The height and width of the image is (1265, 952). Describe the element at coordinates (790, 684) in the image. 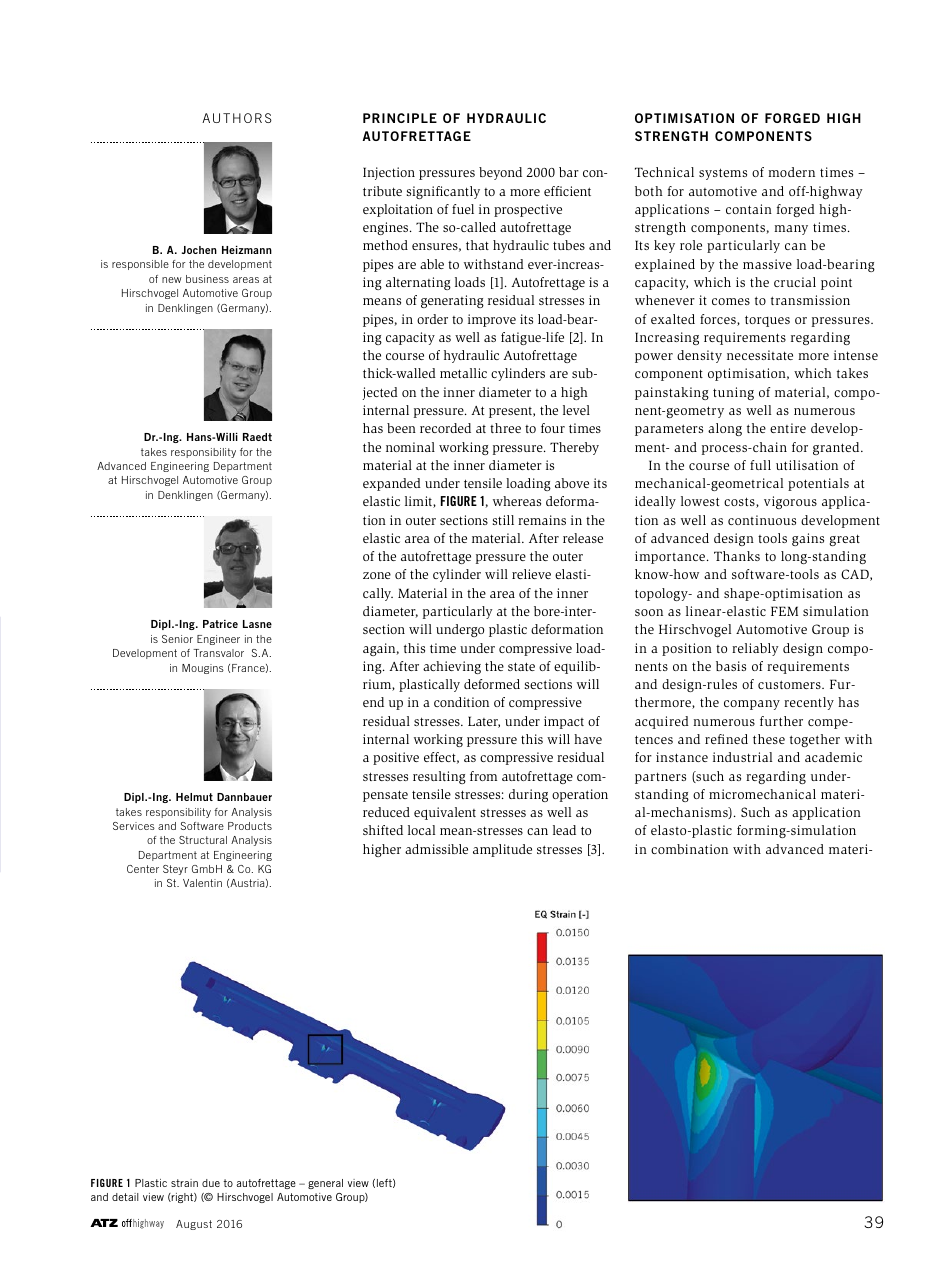

I see `customers` at that location.
